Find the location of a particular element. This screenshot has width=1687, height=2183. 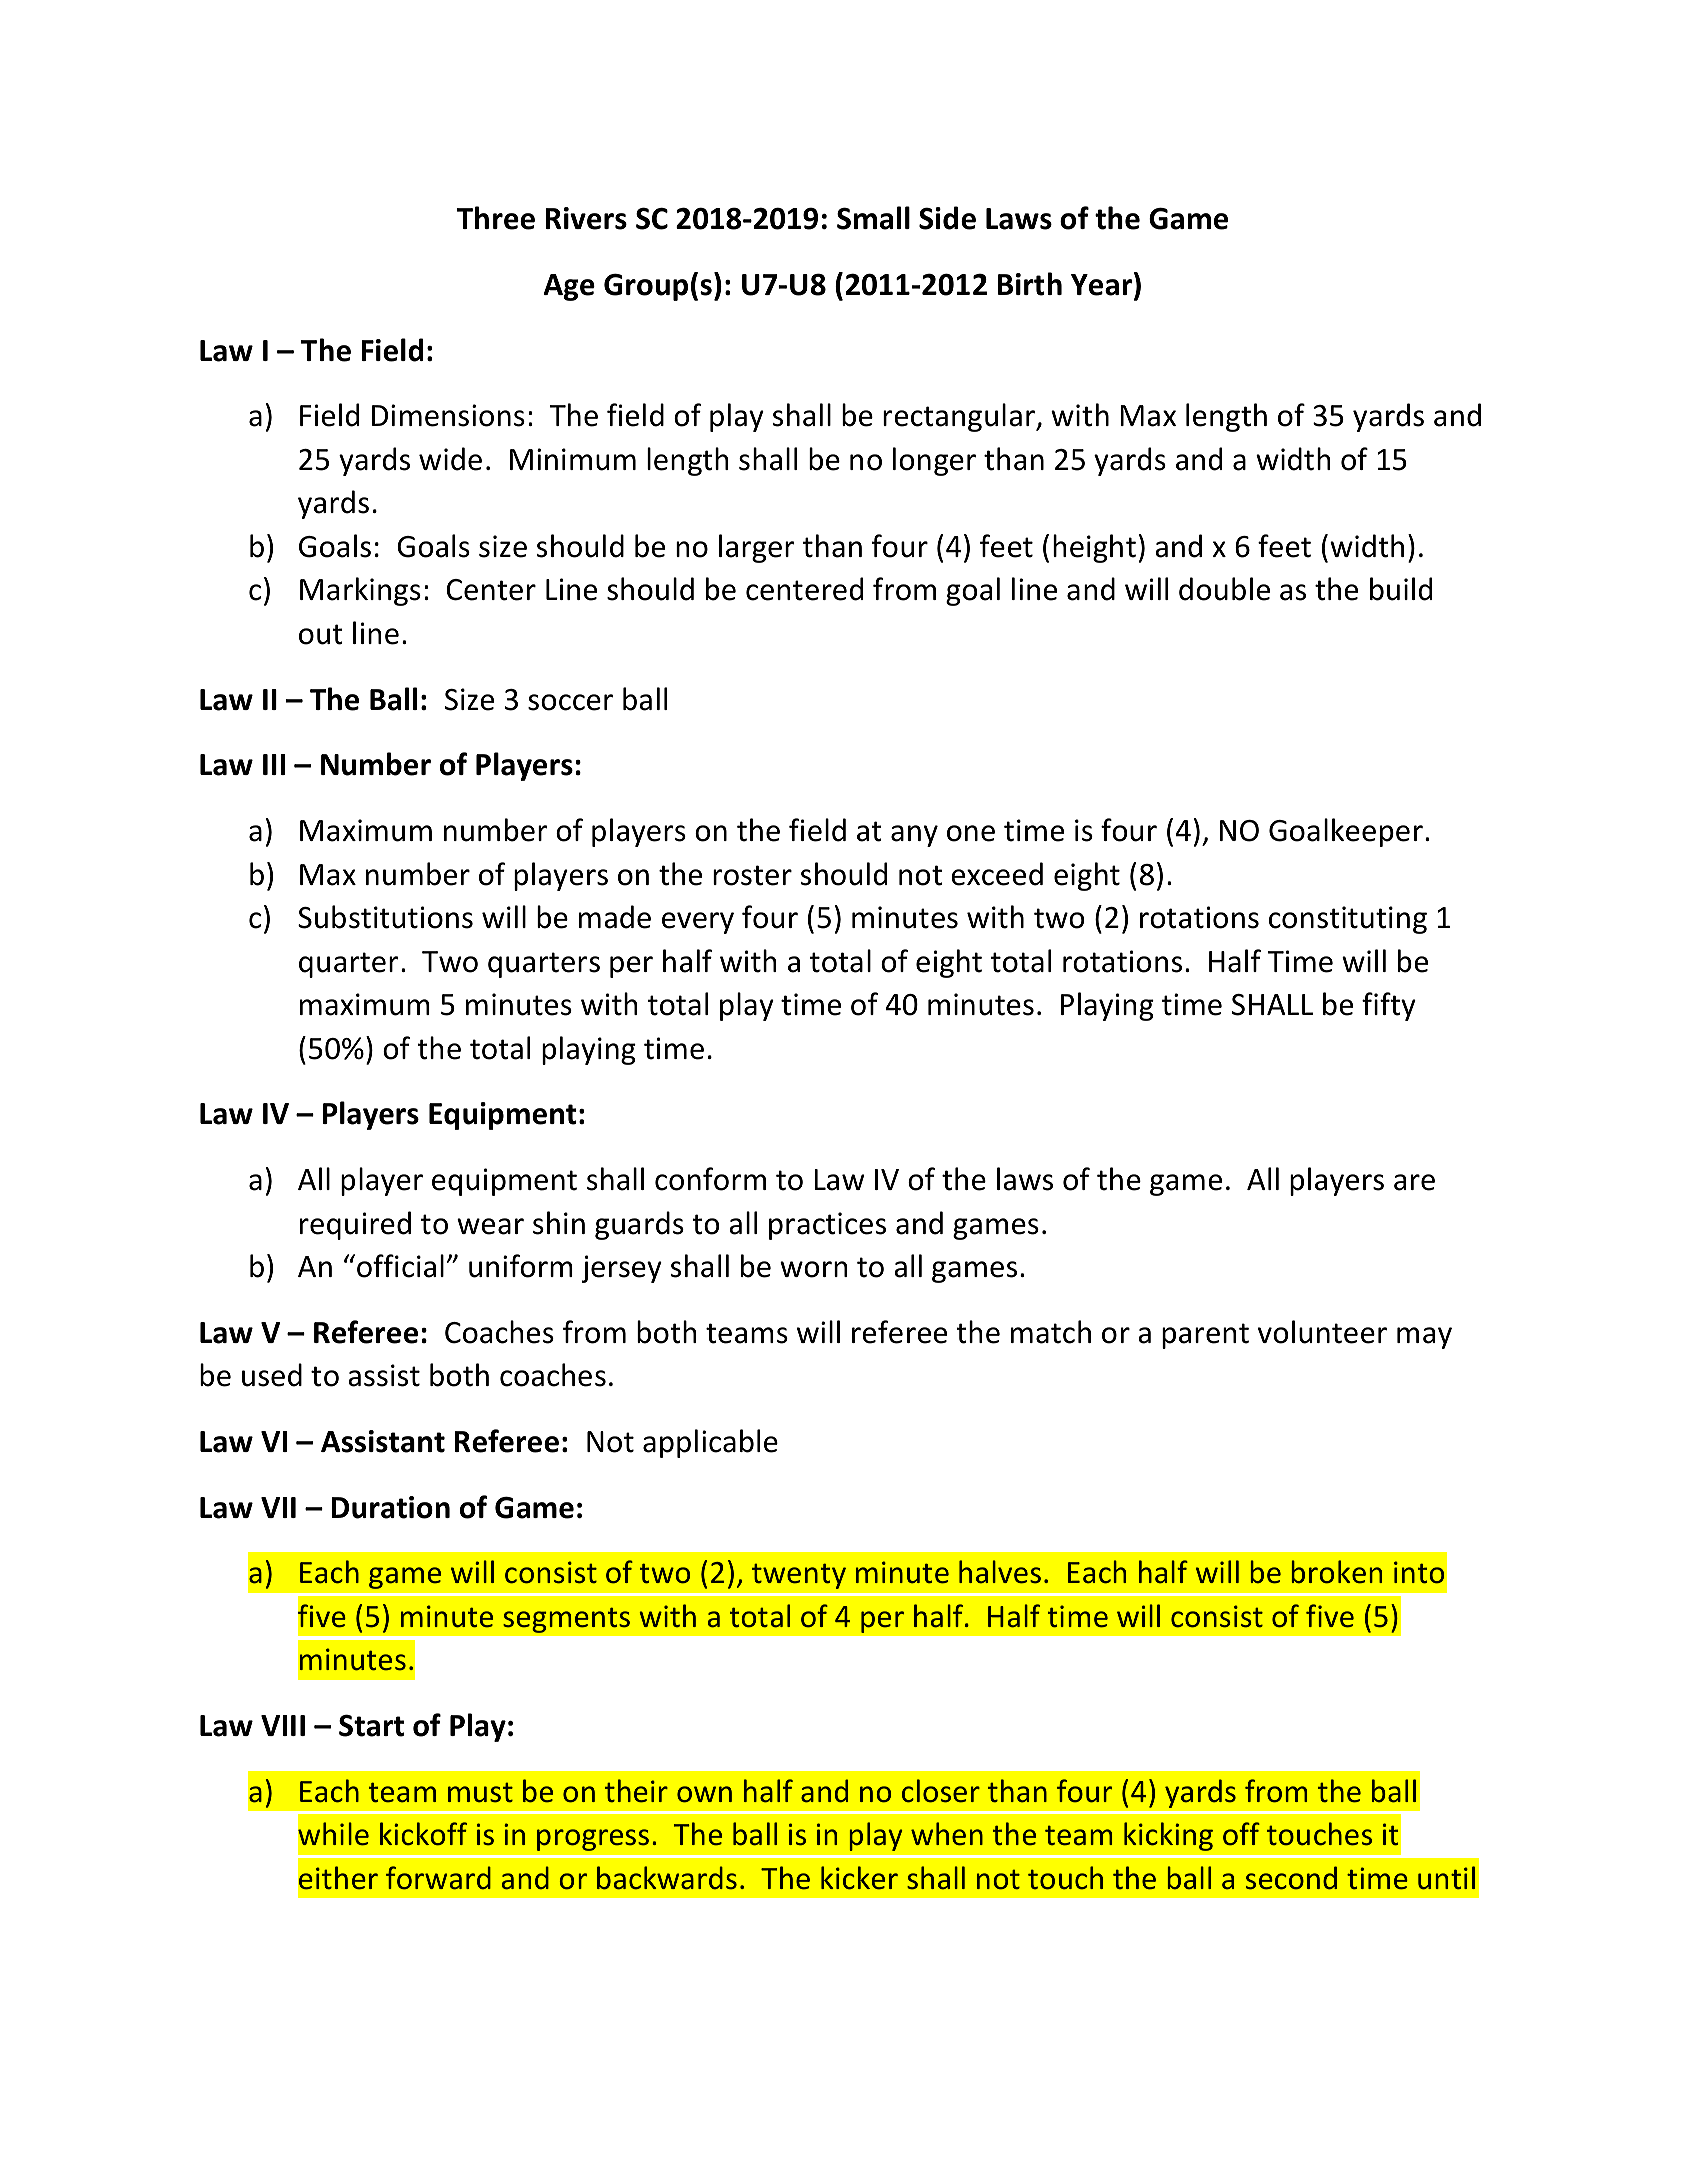

kickoff is located at coordinates (423, 1834).
